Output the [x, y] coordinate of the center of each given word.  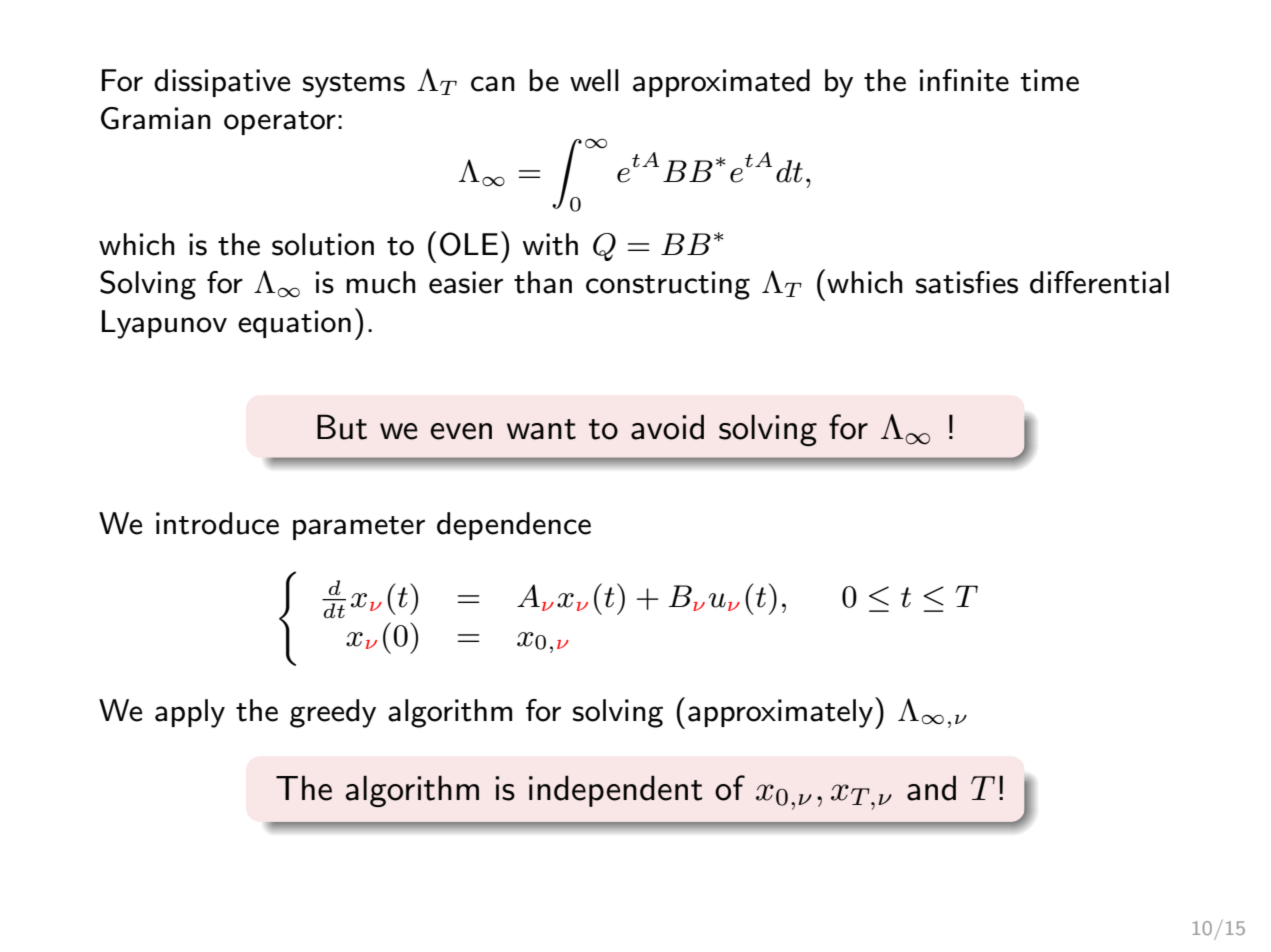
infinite [964, 80]
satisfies [967, 282]
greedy [333, 713]
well [594, 80]
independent [616, 791]
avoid [667, 427]
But [342, 427]
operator [280, 123]
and [931, 788]
